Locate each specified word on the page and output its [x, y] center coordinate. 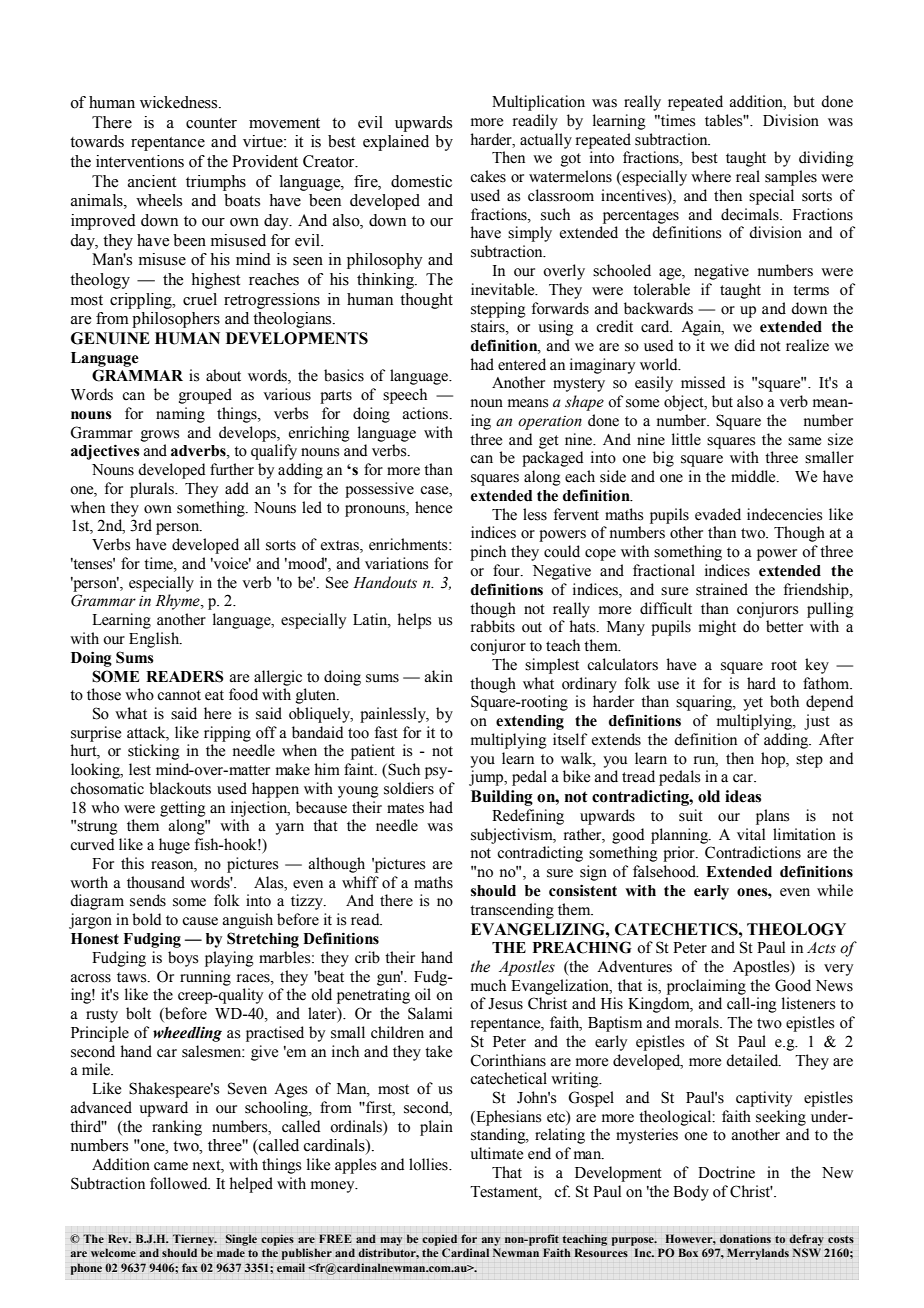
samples [791, 178]
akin [439, 676]
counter [211, 123]
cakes [488, 176]
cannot [179, 695]
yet [753, 704]
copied [439, 1240]
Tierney [195, 1240]
